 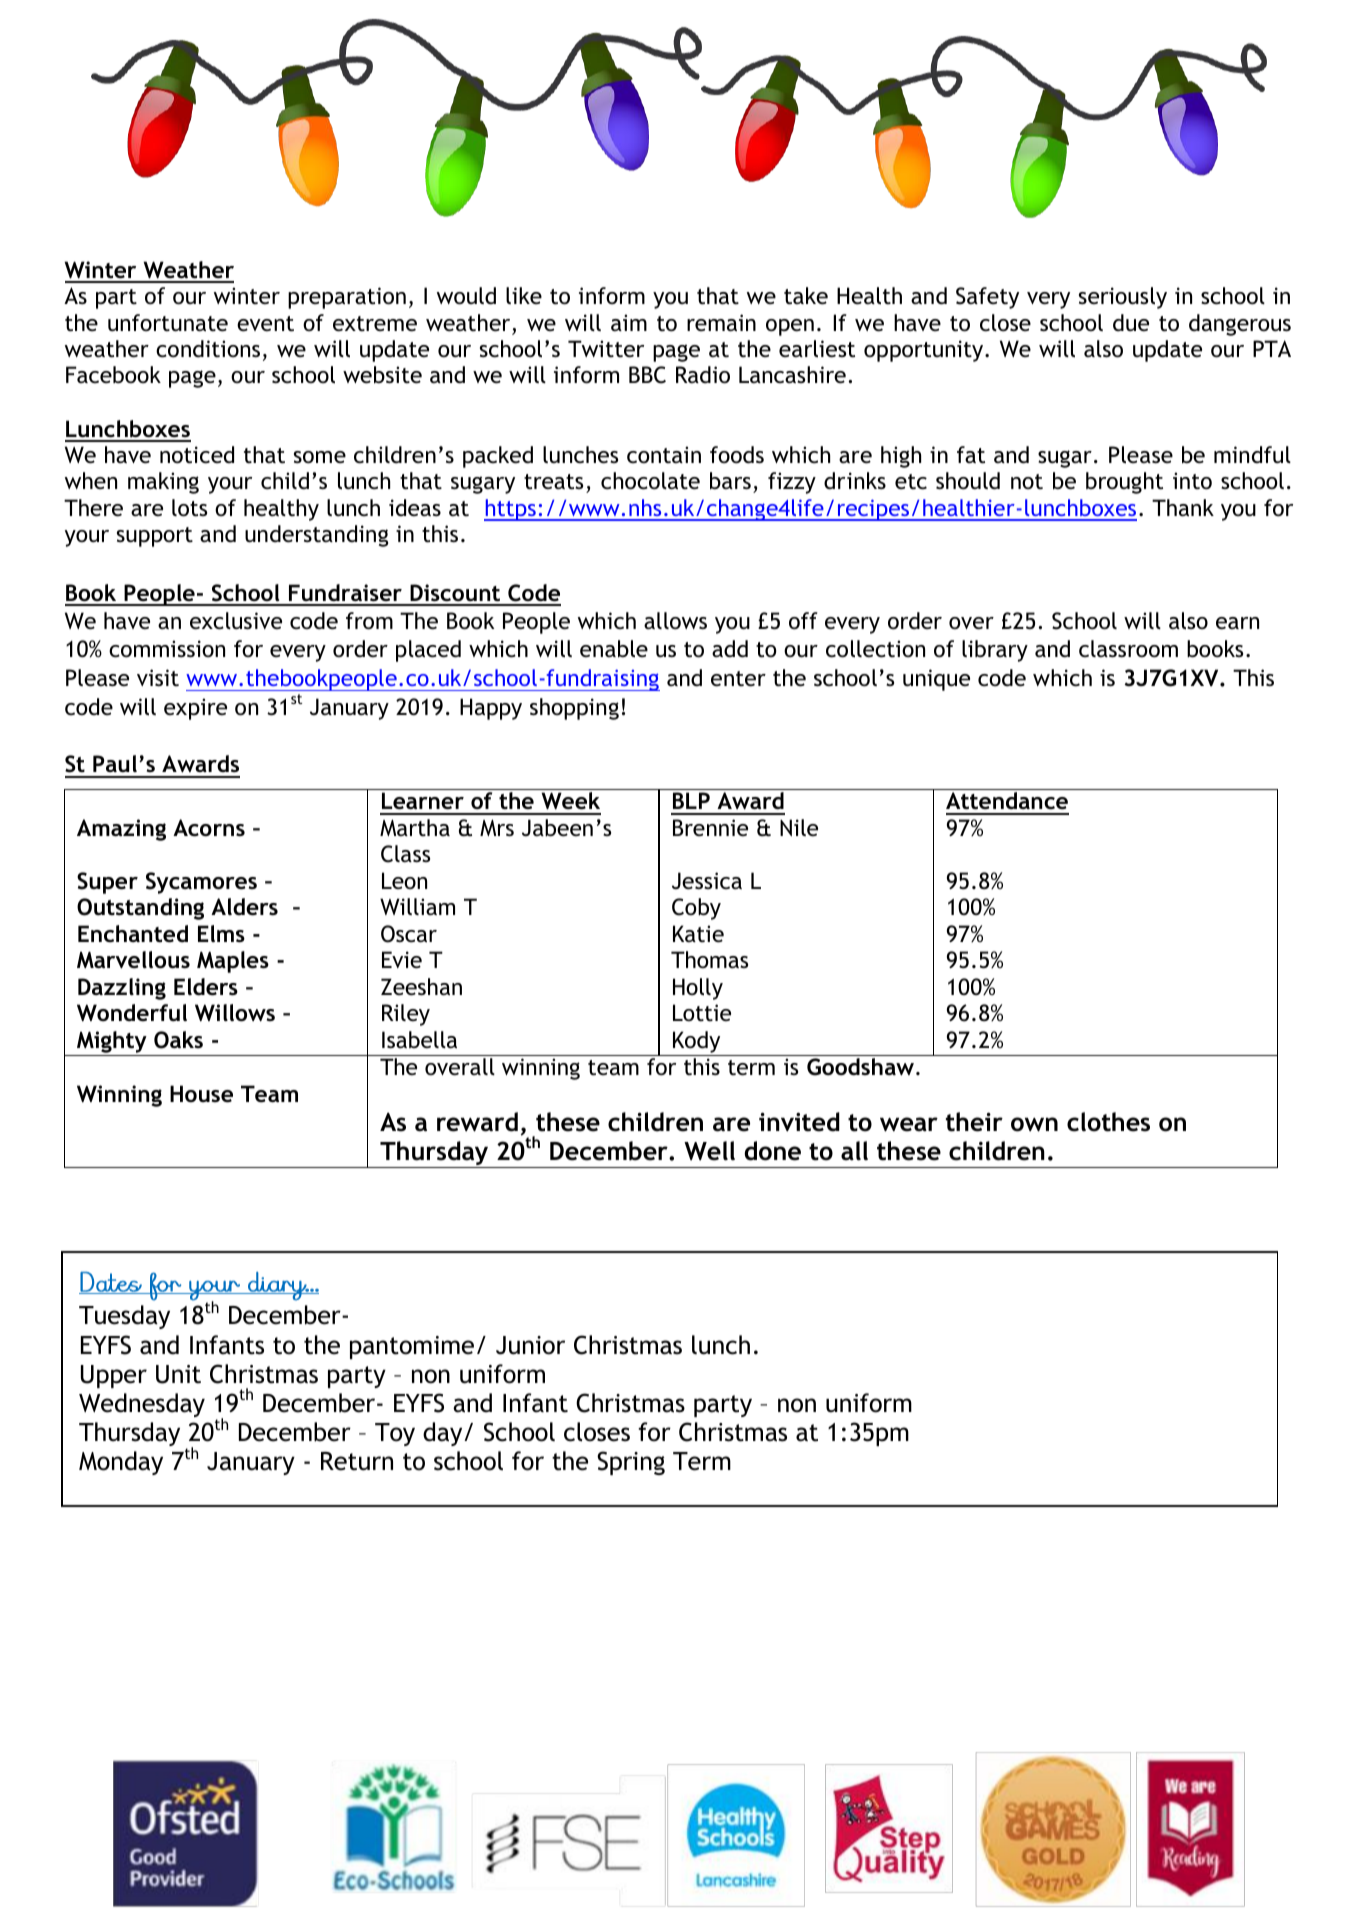 What do you see at coordinates (1034, 1124) in the screenshot?
I see `own` at bounding box center [1034, 1124].
